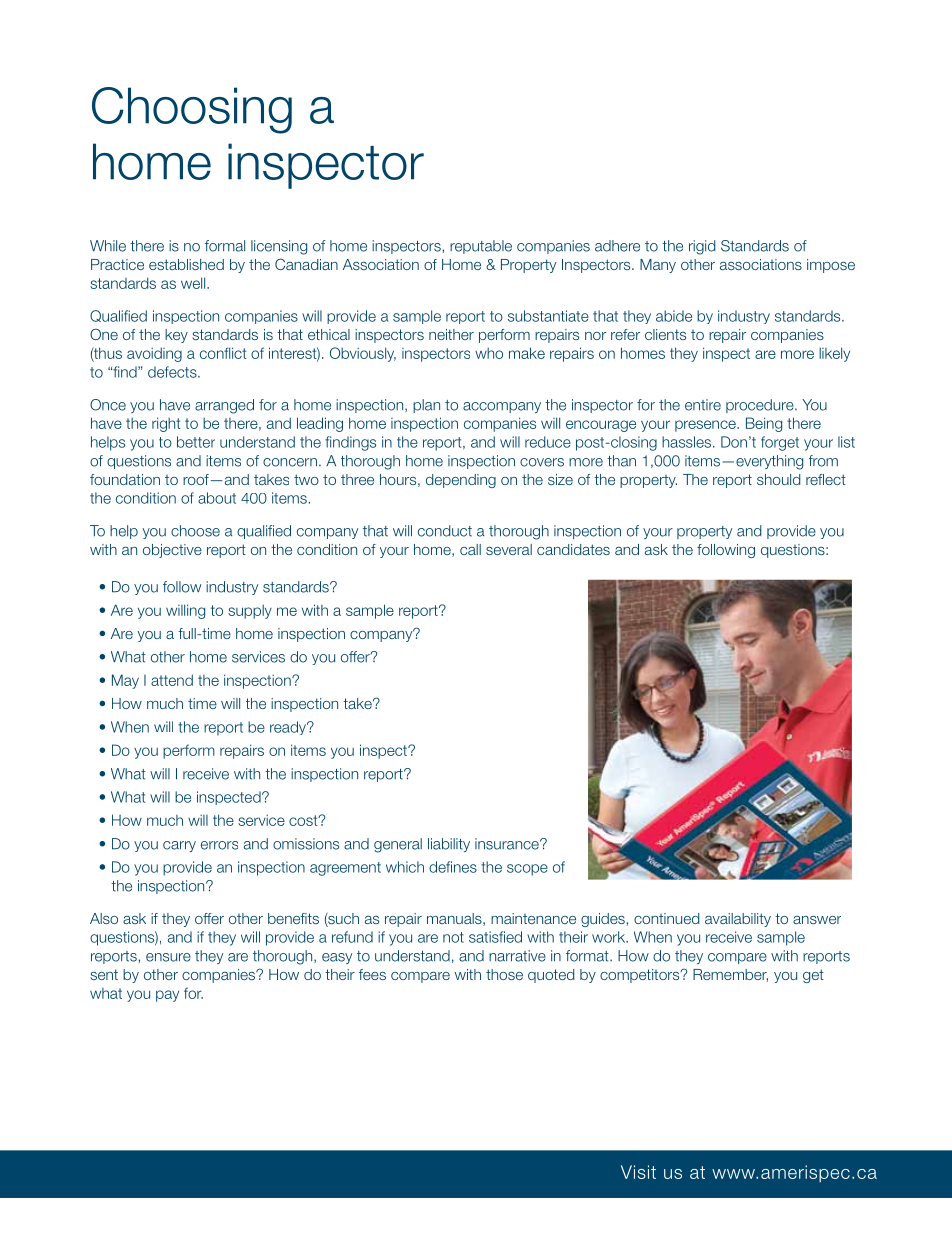 This screenshot has width=952, height=1233. What do you see at coordinates (702, 247) in the screenshot?
I see `rigid` at bounding box center [702, 247].
